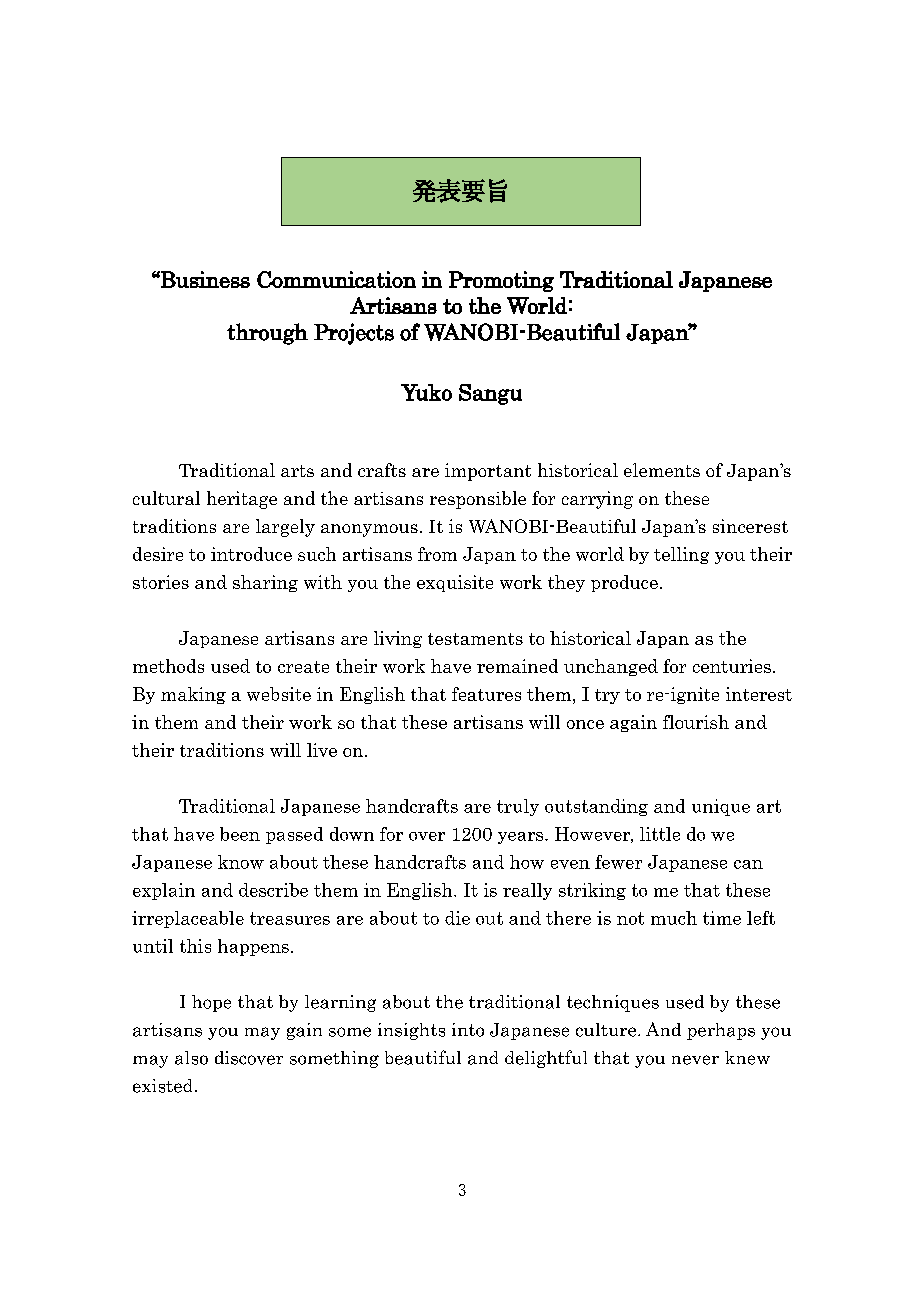 Image resolution: width=924 pixels, height=1308 pixels. What do you see at coordinates (732, 666) in the screenshot?
I see `centuries` at bounding box center [732, 666].
